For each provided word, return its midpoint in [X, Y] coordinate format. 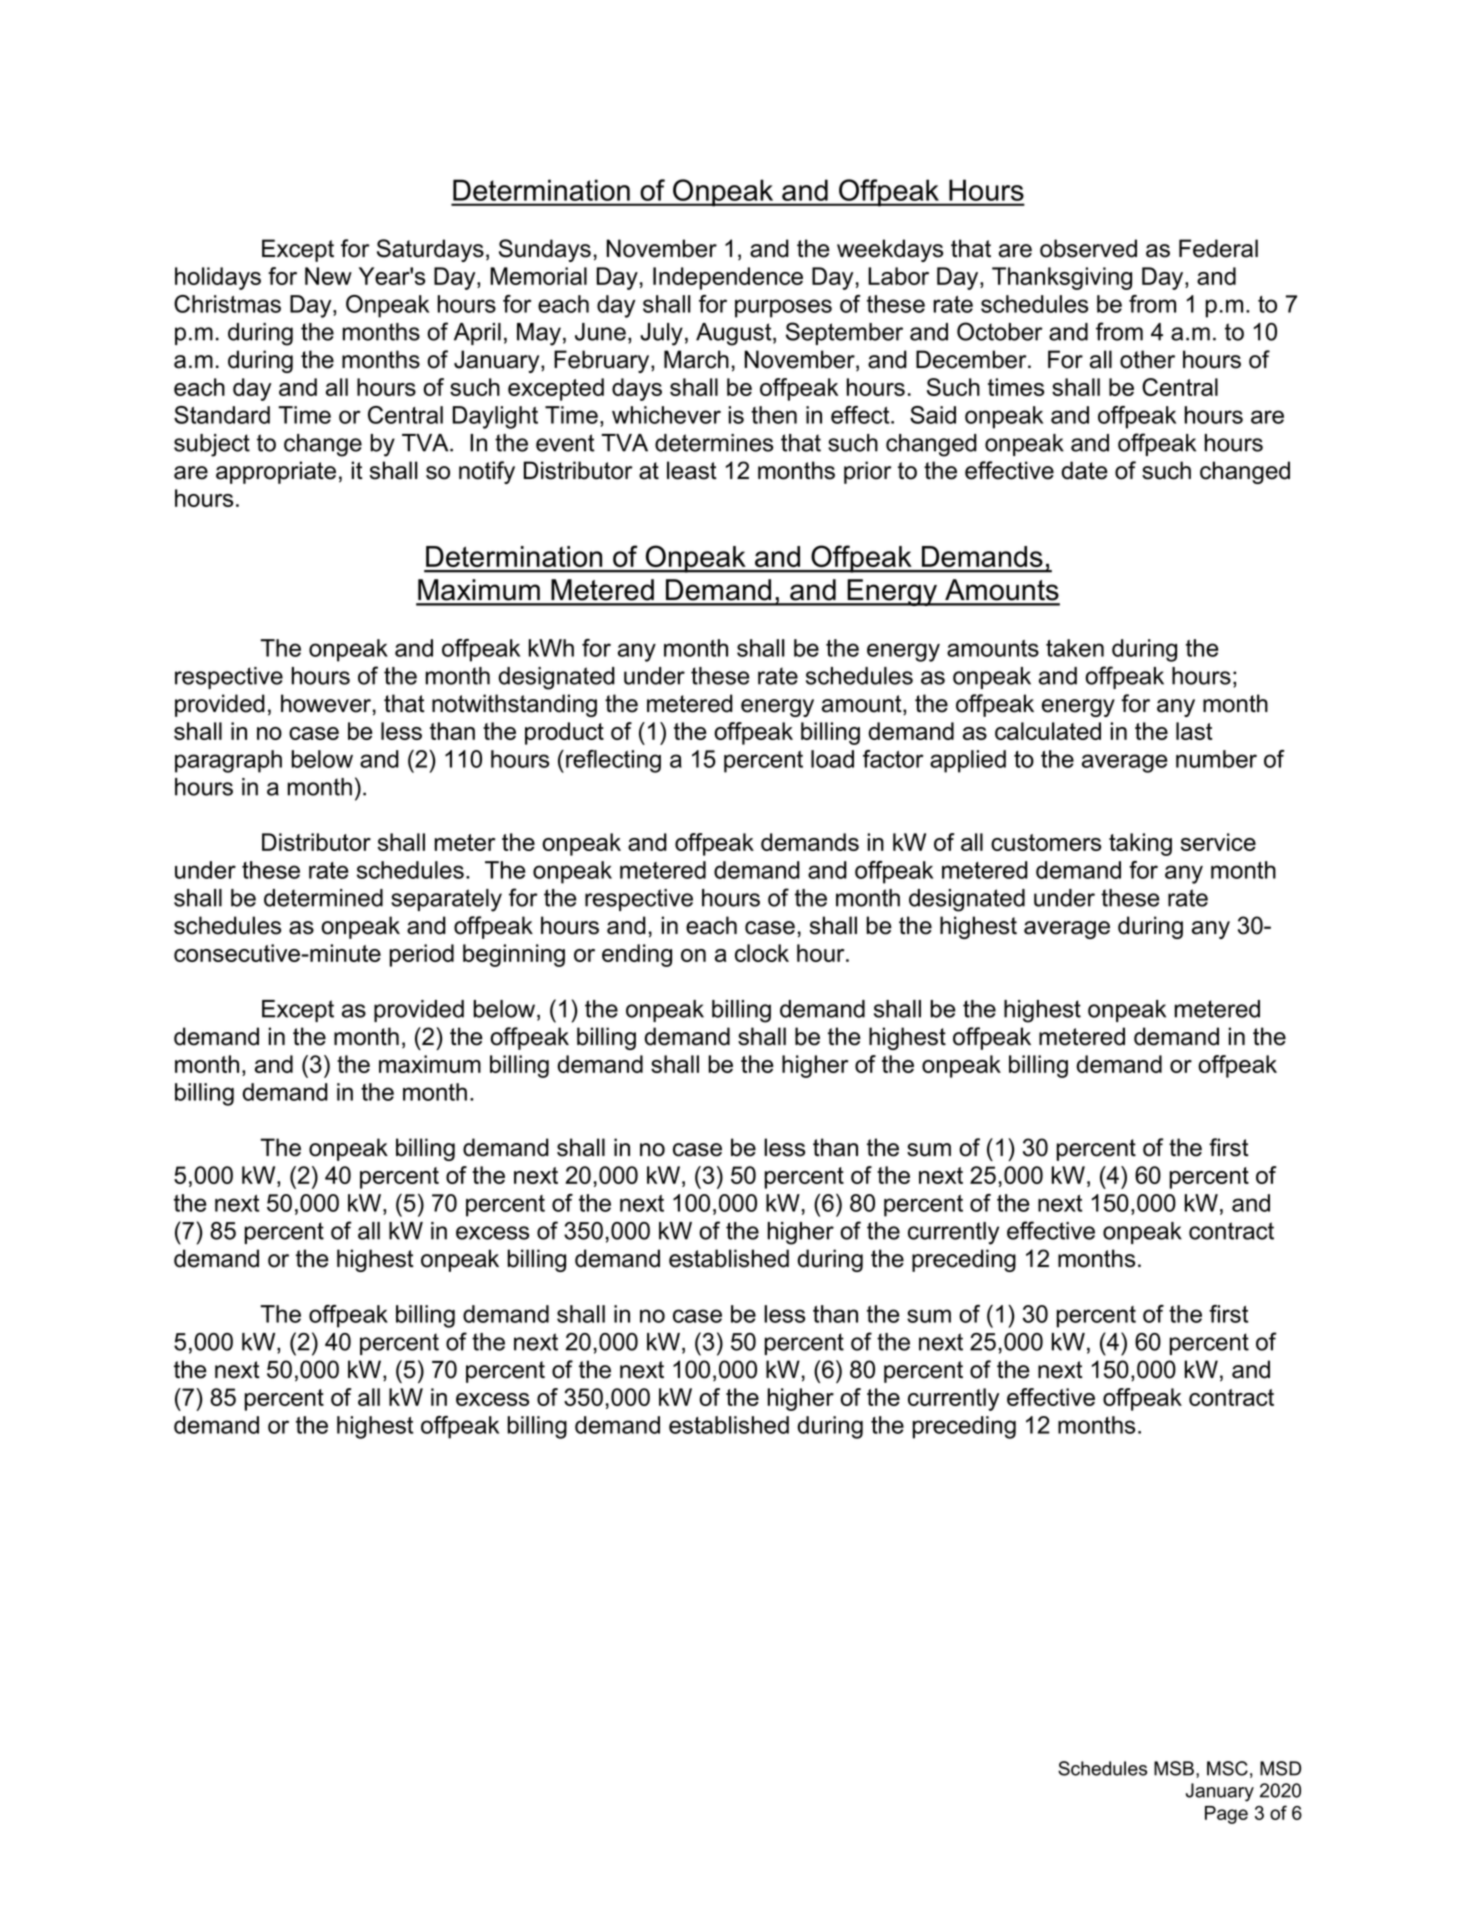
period [421, 955]
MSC [1227, 1768]
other [1147, 359]
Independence [728, 278]
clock [762, 953]
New [328, 276]
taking [1140, 844]
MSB [1174, 1768]
